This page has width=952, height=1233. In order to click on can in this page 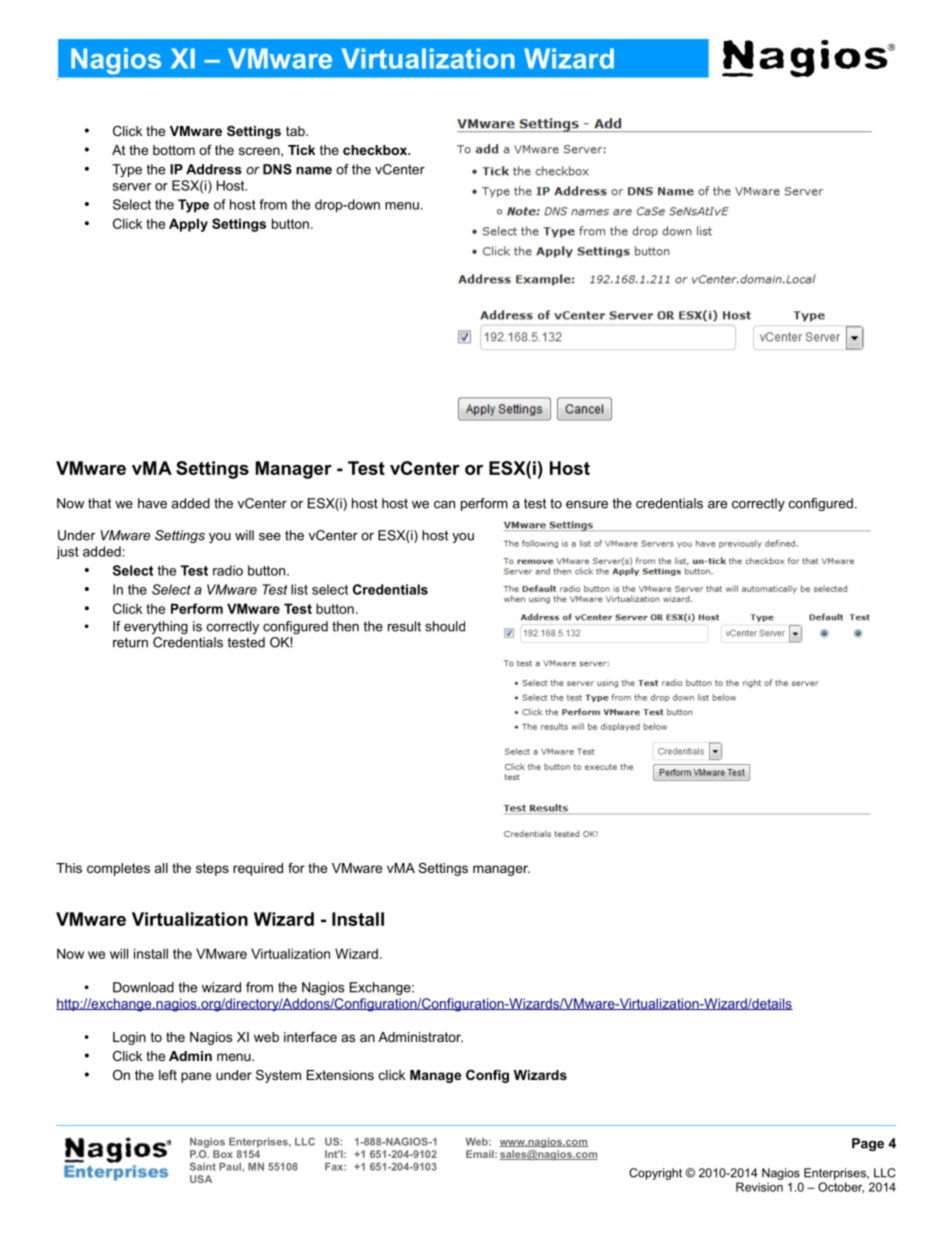, I will do `click(444, 505)`.
